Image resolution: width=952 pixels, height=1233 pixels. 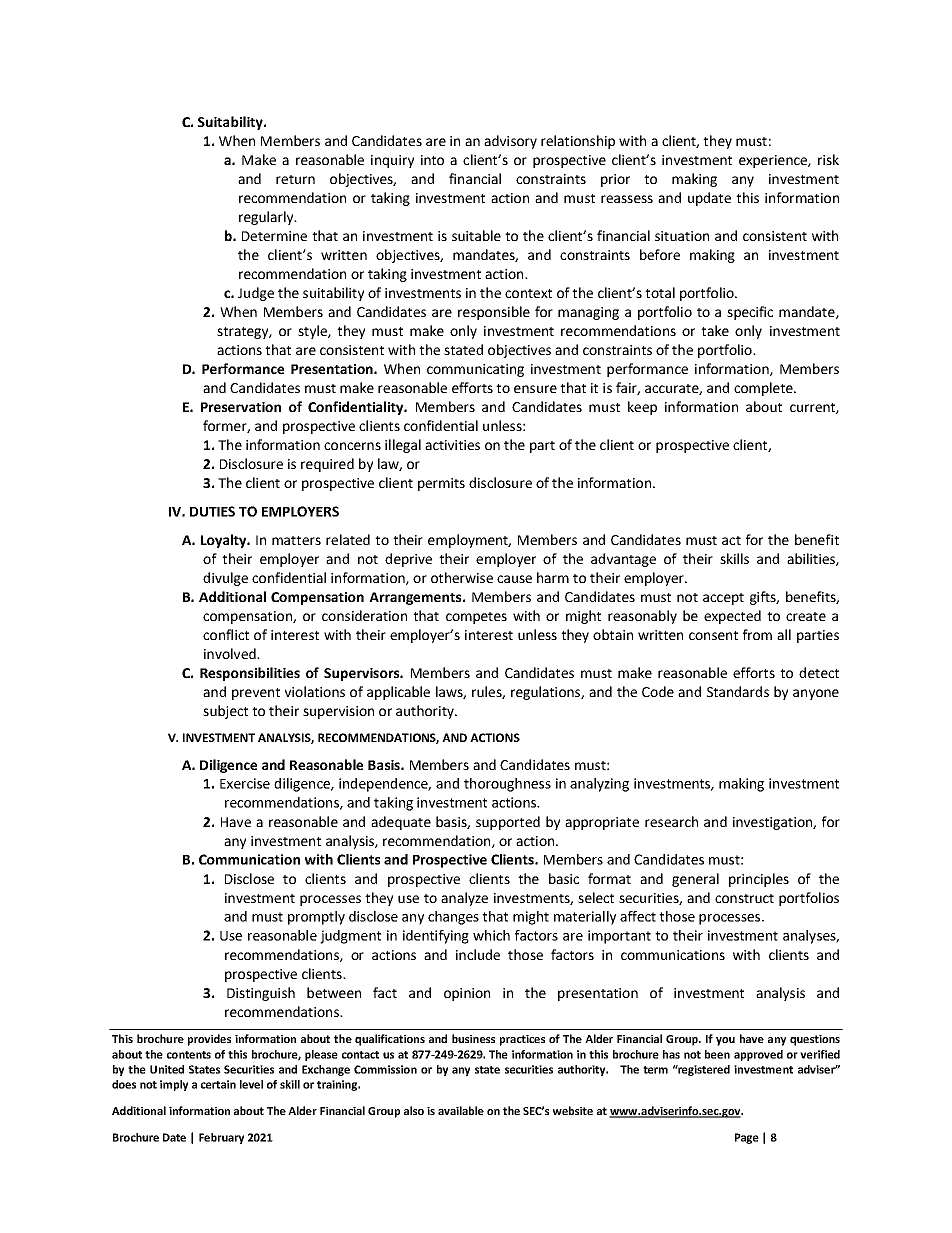 I want to click on communicating, so click(x=475, y=370).
